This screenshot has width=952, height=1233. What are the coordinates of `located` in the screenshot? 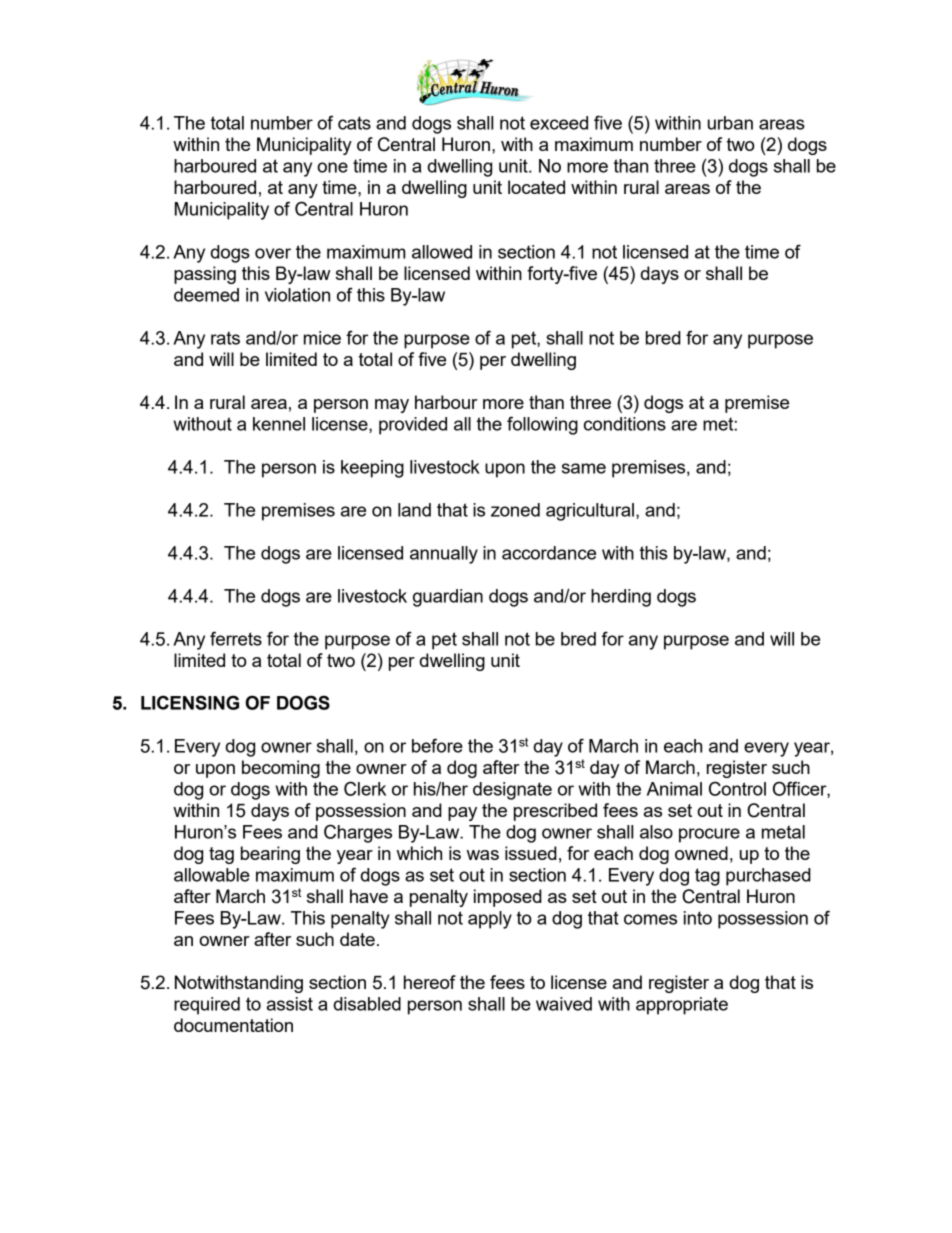 It's located at (536, 187).
